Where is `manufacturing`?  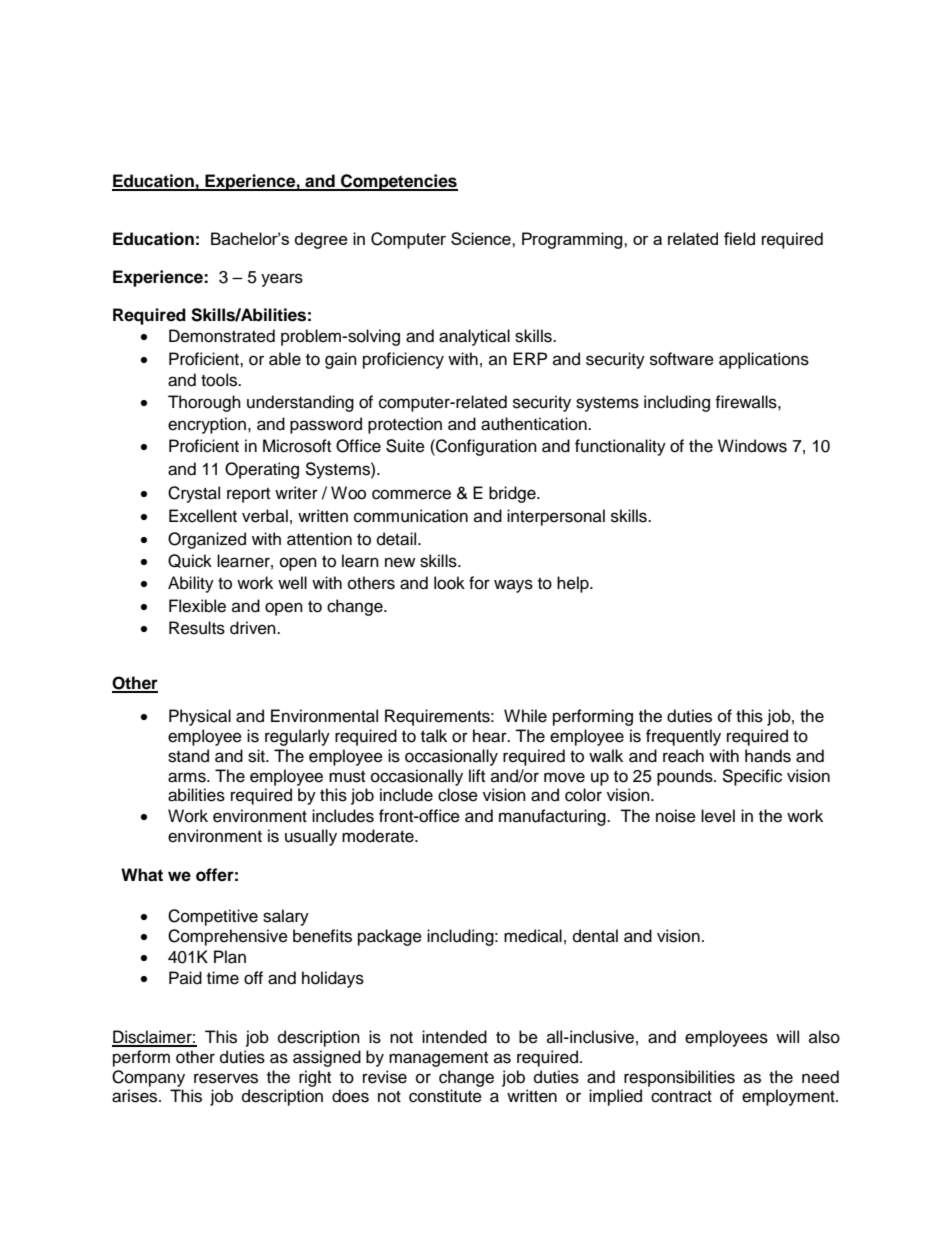 manufacturing is located at coordinates (553, 817).
